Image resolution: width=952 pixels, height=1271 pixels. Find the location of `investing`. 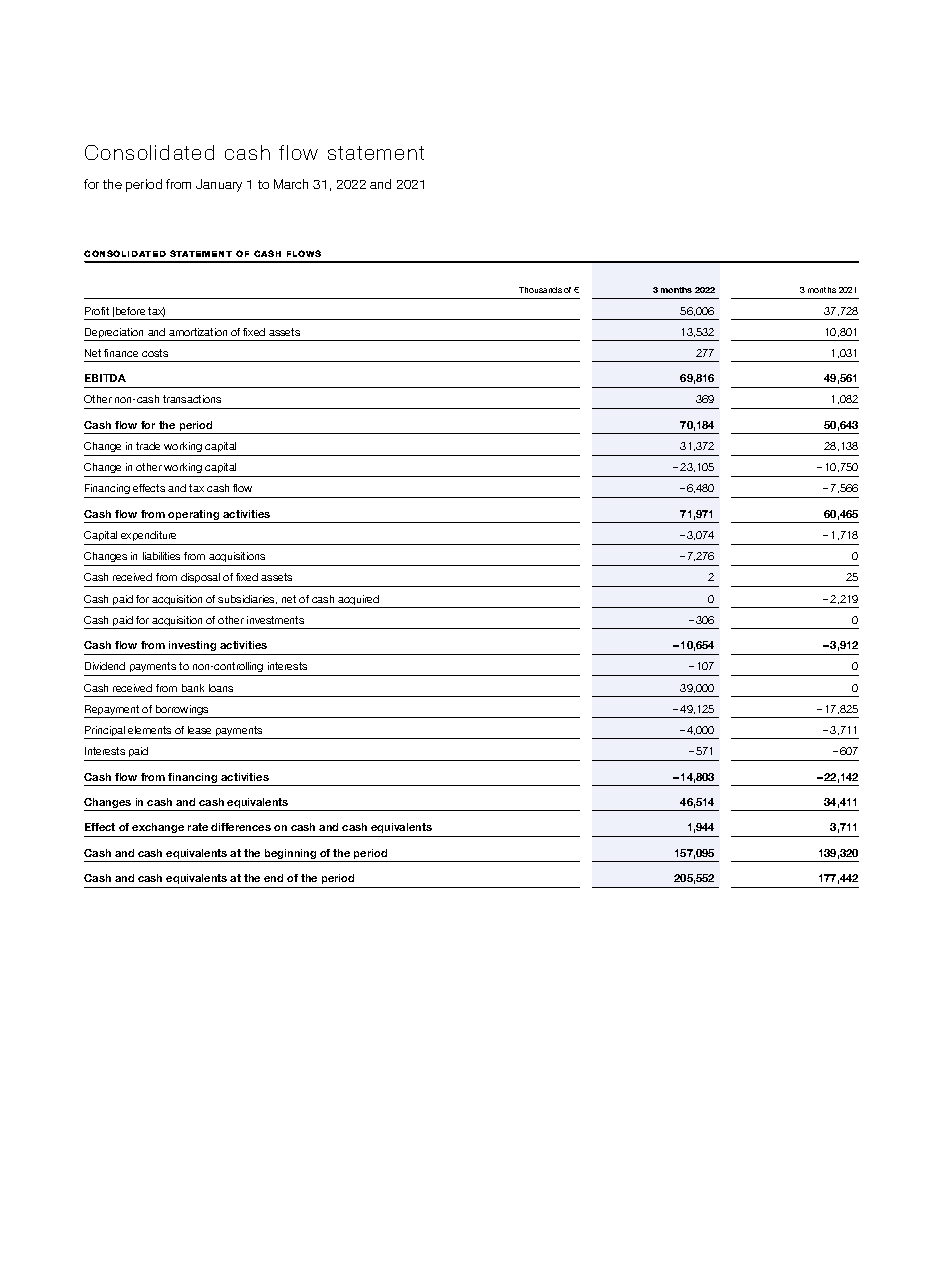

investing is located at coordinates (192, 646).
